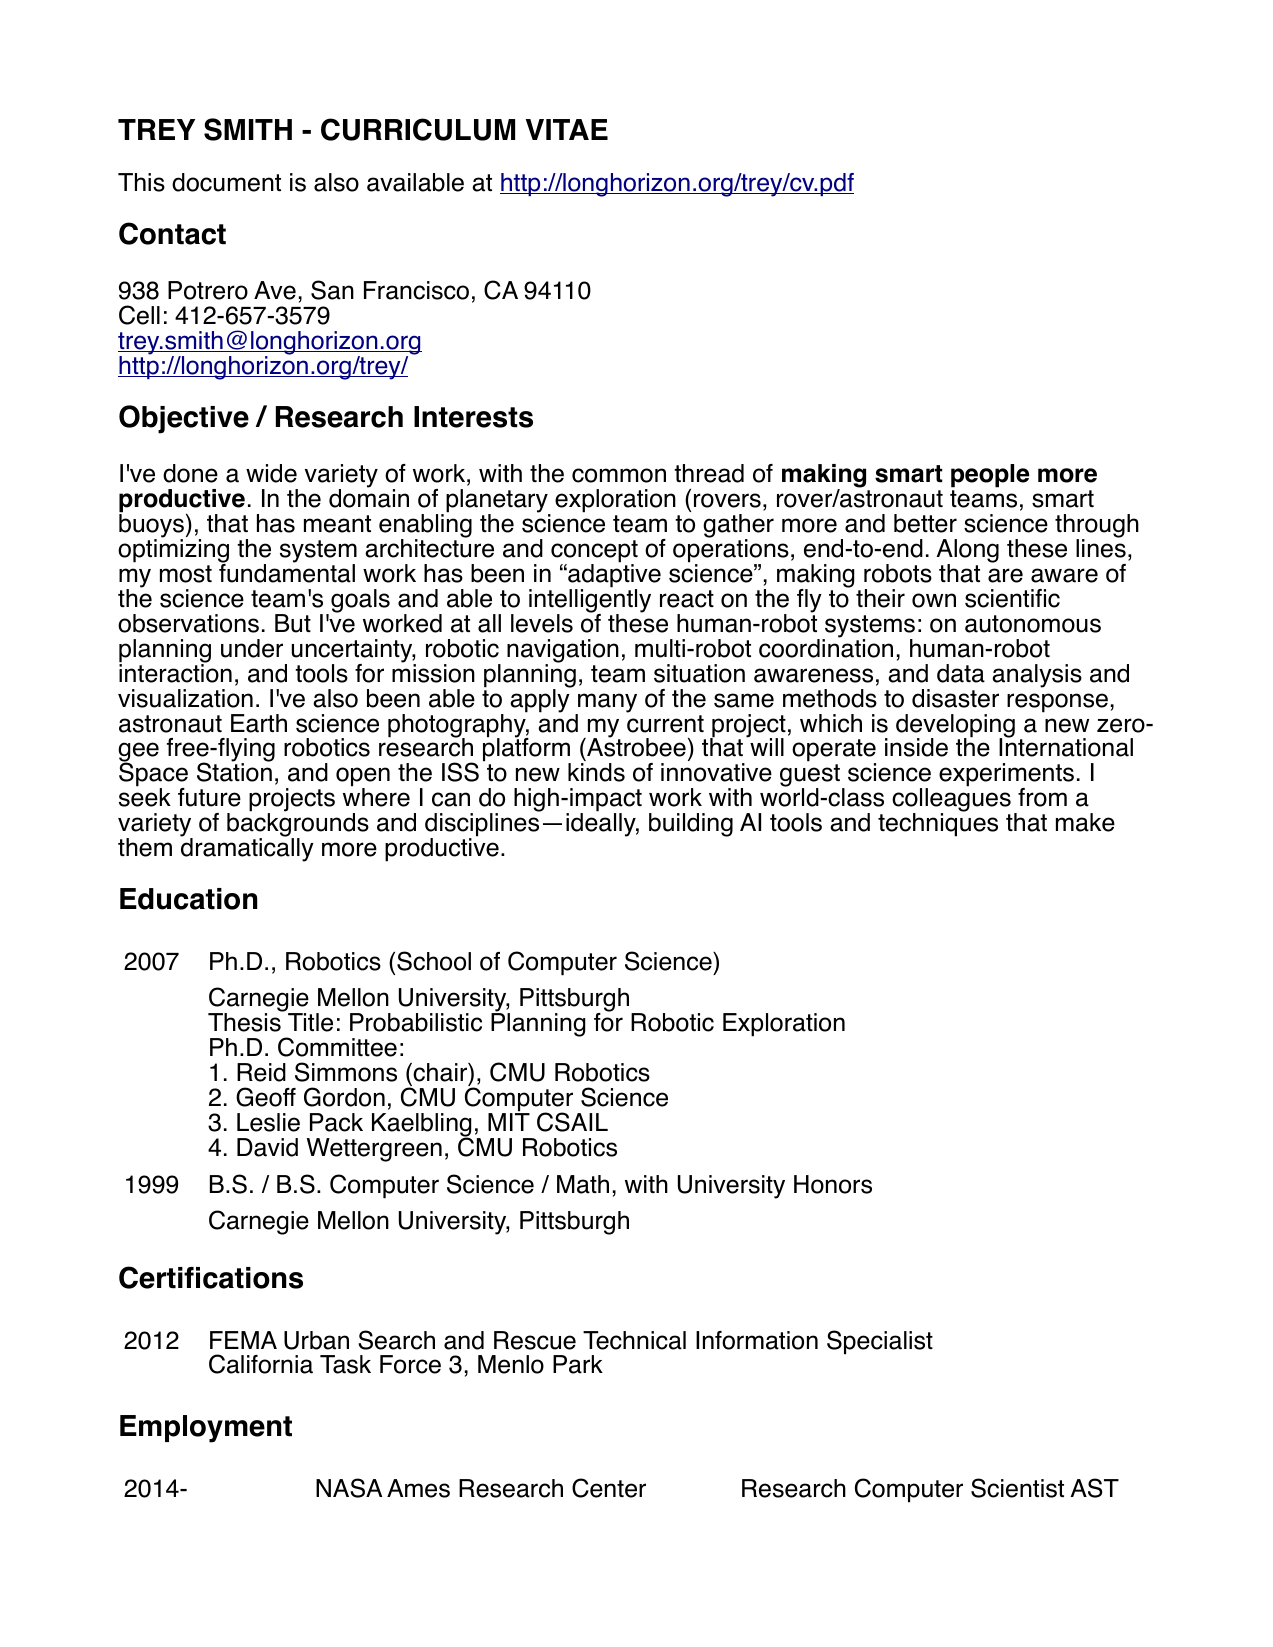  I want to click on document, so click(226, 182).
